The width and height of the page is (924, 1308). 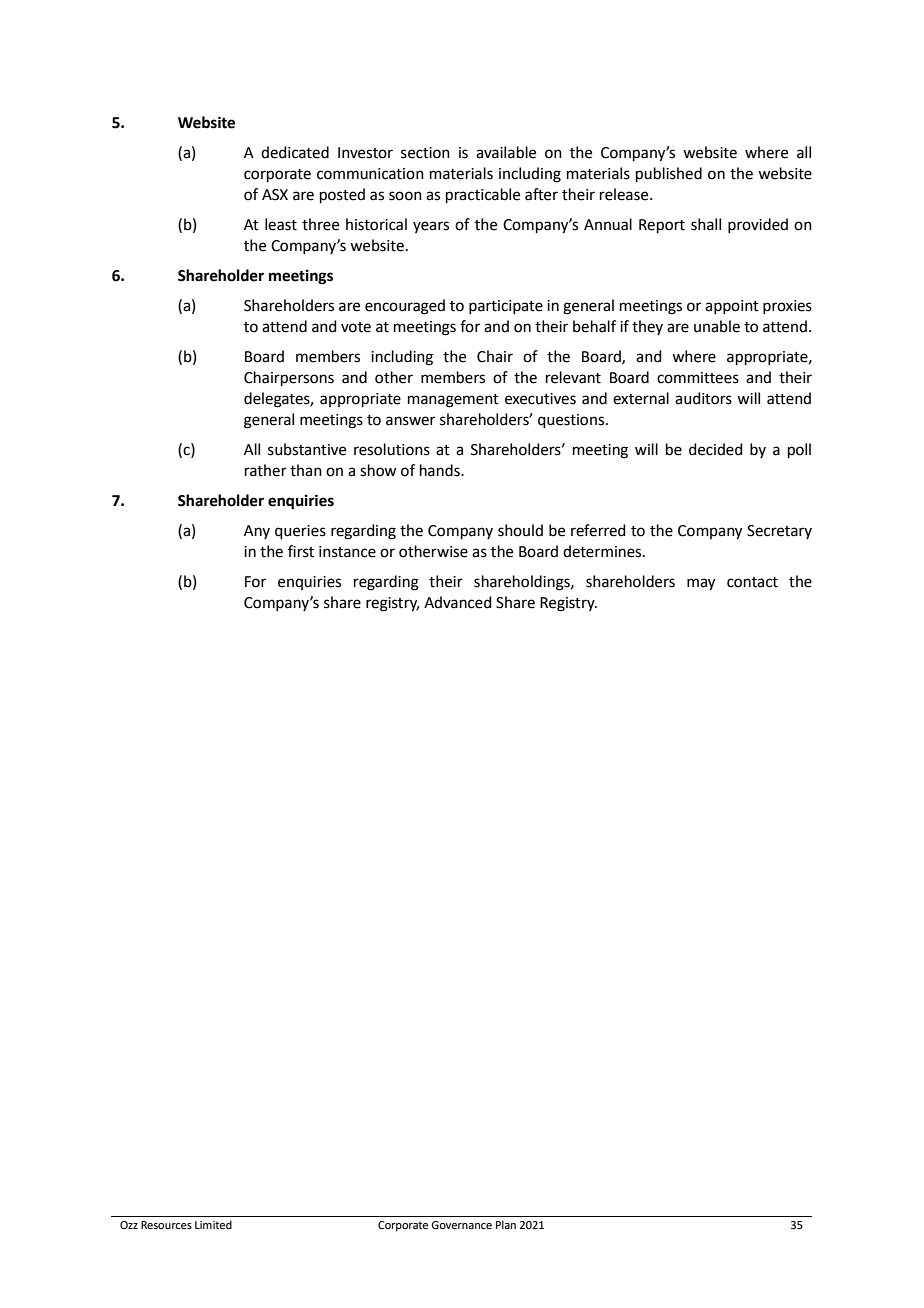 I want to click on rather, so click(x=266, y=470).
